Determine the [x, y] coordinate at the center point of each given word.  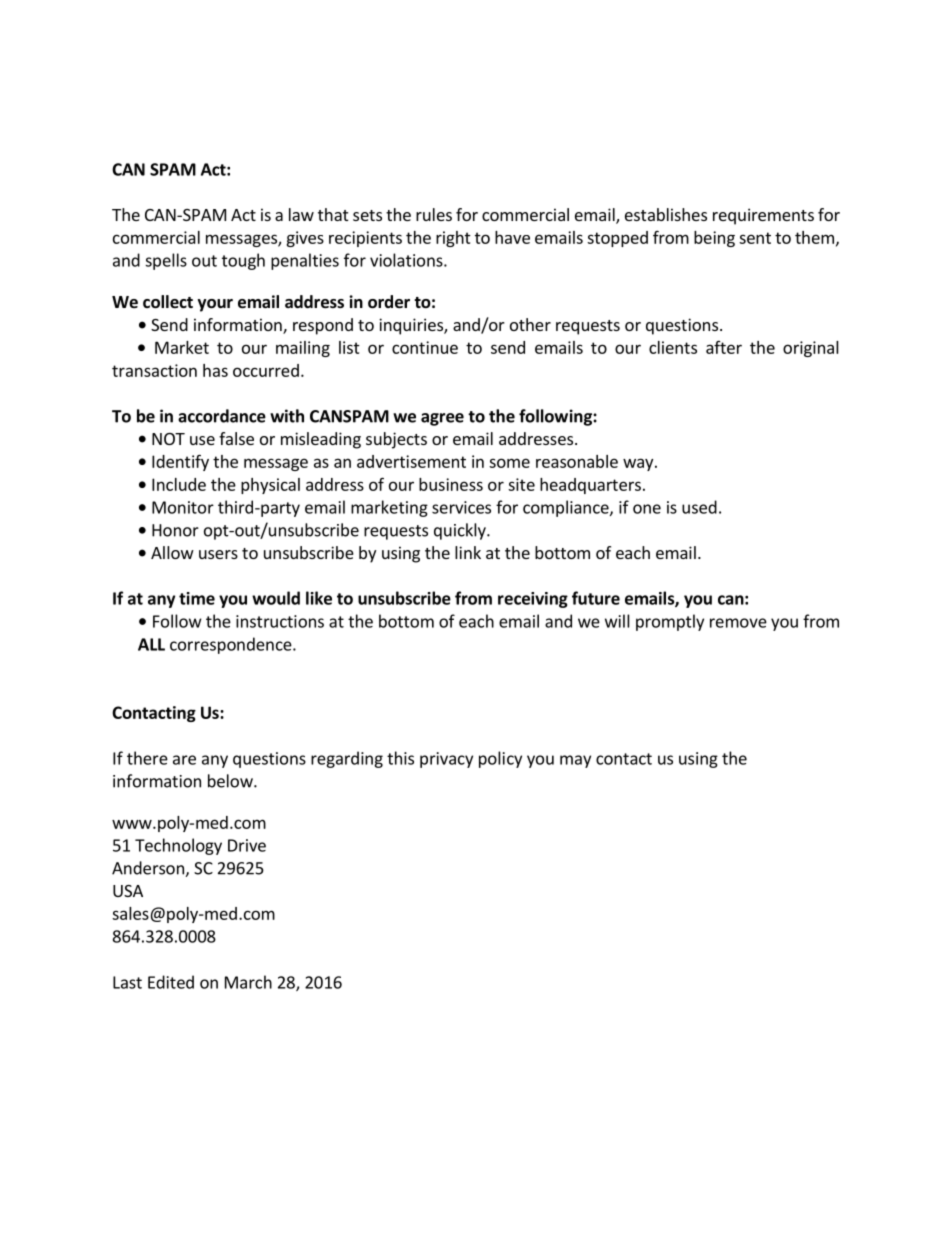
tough [243, 261]
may [575, 761]
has [215, 370]
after [724, 347]
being [714, 239]
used [699, 507]
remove [738, 623]
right [453, 239]
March [248, 982]
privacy [446, 760]
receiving [533, 600]
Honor [175, 530]
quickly [461, 531]
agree [442, 419]
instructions [280, 621]
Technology [178, 846]
